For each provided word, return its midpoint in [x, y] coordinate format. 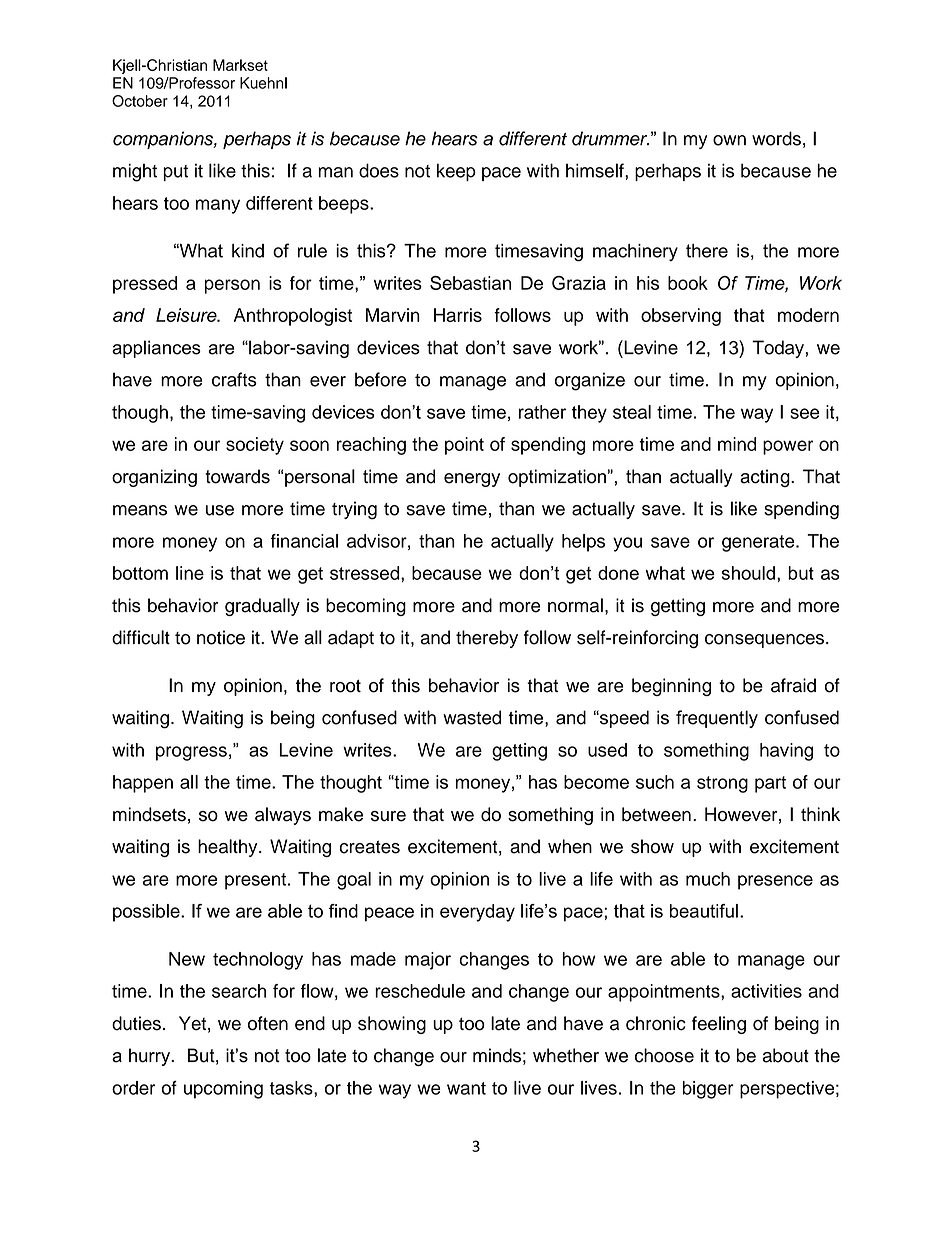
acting [766, 478]
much [708, 879]
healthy [229, 848]
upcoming [223, 1090]
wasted [472, 717]
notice [221, 637]
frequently [717, 719]
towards [237, 476]
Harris [458, 315]
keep [456, 172]
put [175, 173]
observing [681, 317]
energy [472, 480]
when [570, 846]
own [729, 140]
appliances [156, 349]
